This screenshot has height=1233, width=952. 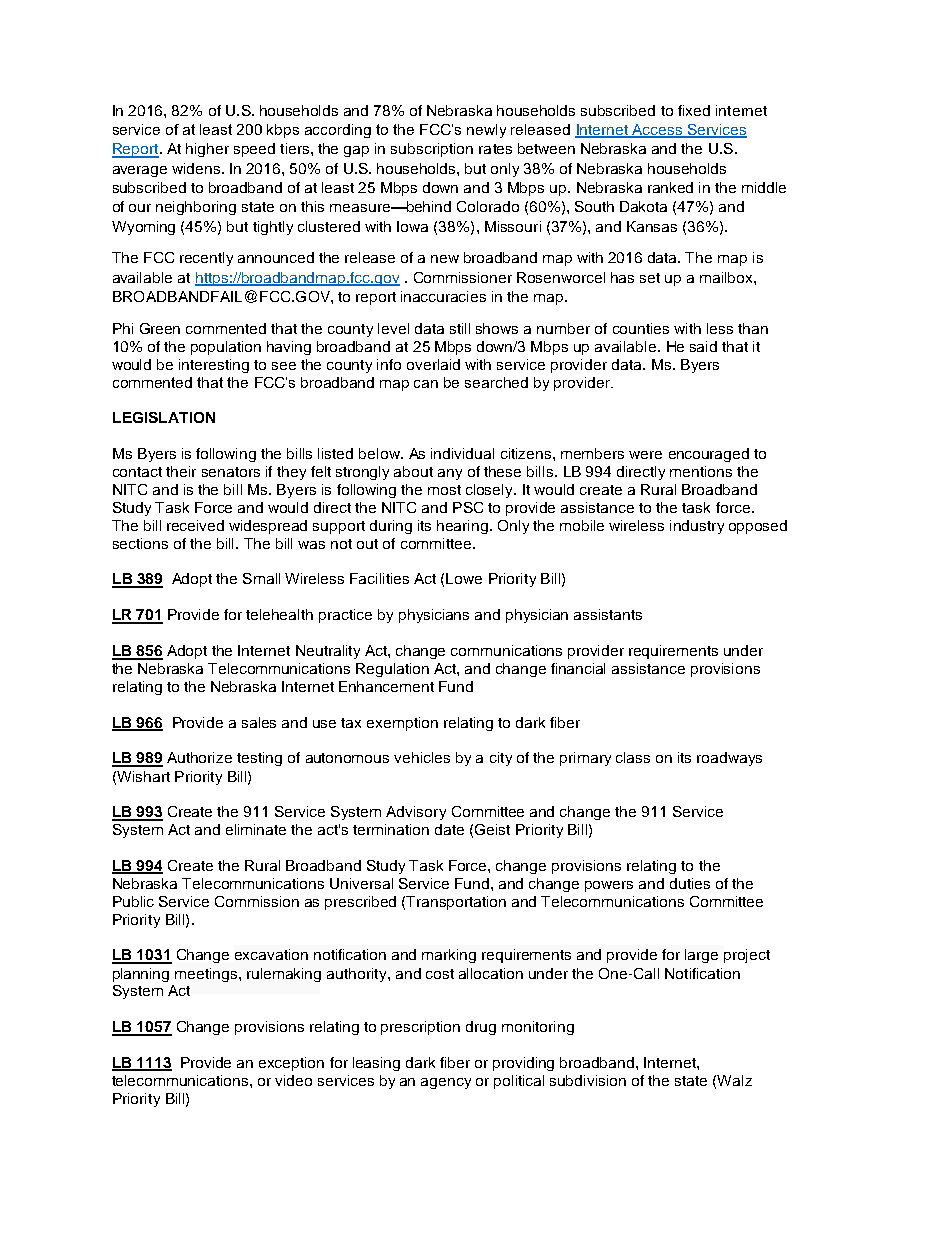 What do you see at coordinates (657, 131) in the screenshot?
I see `Access` at bounding box center [657, 131].
